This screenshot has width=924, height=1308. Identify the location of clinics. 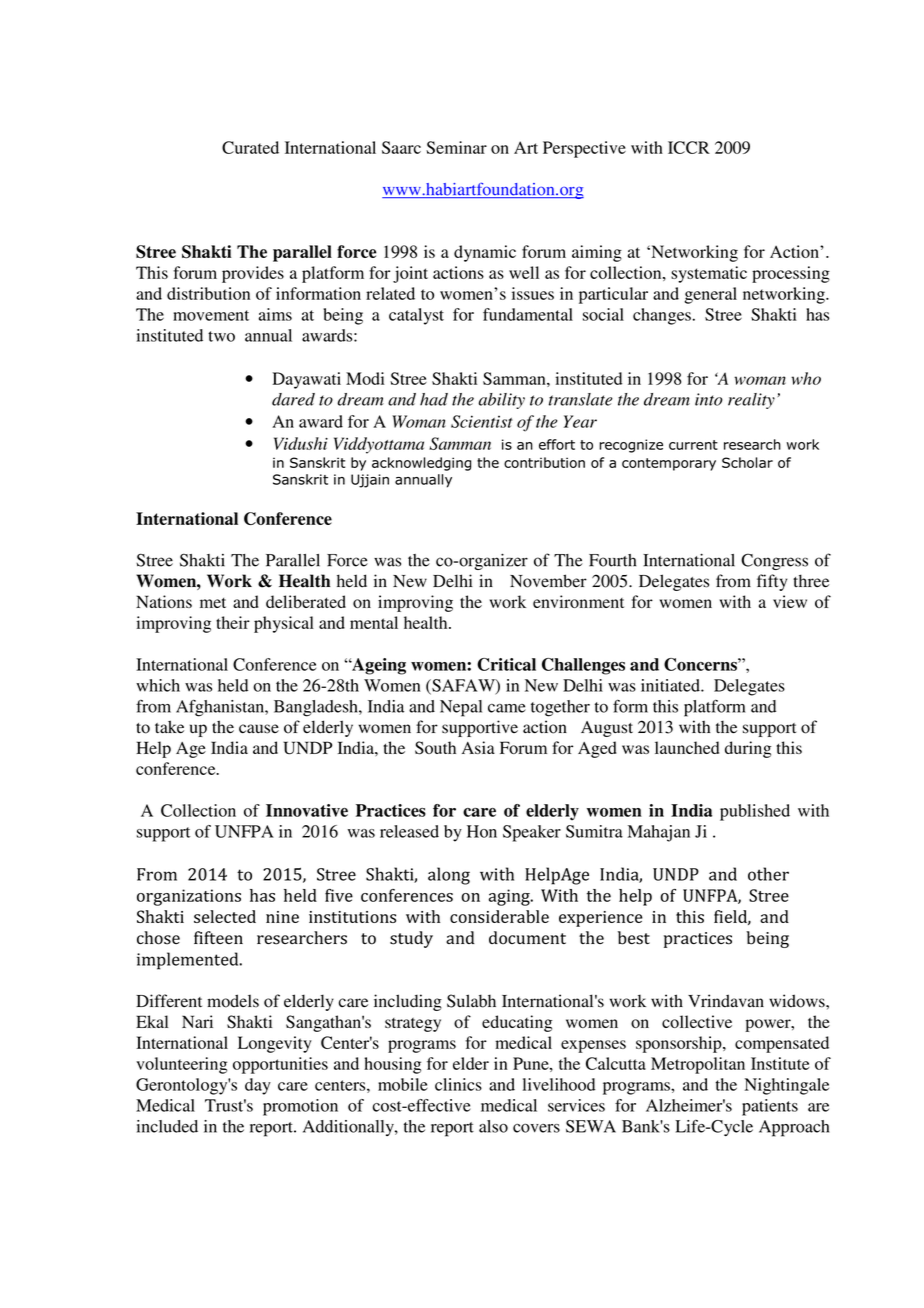
(458, 1084).
